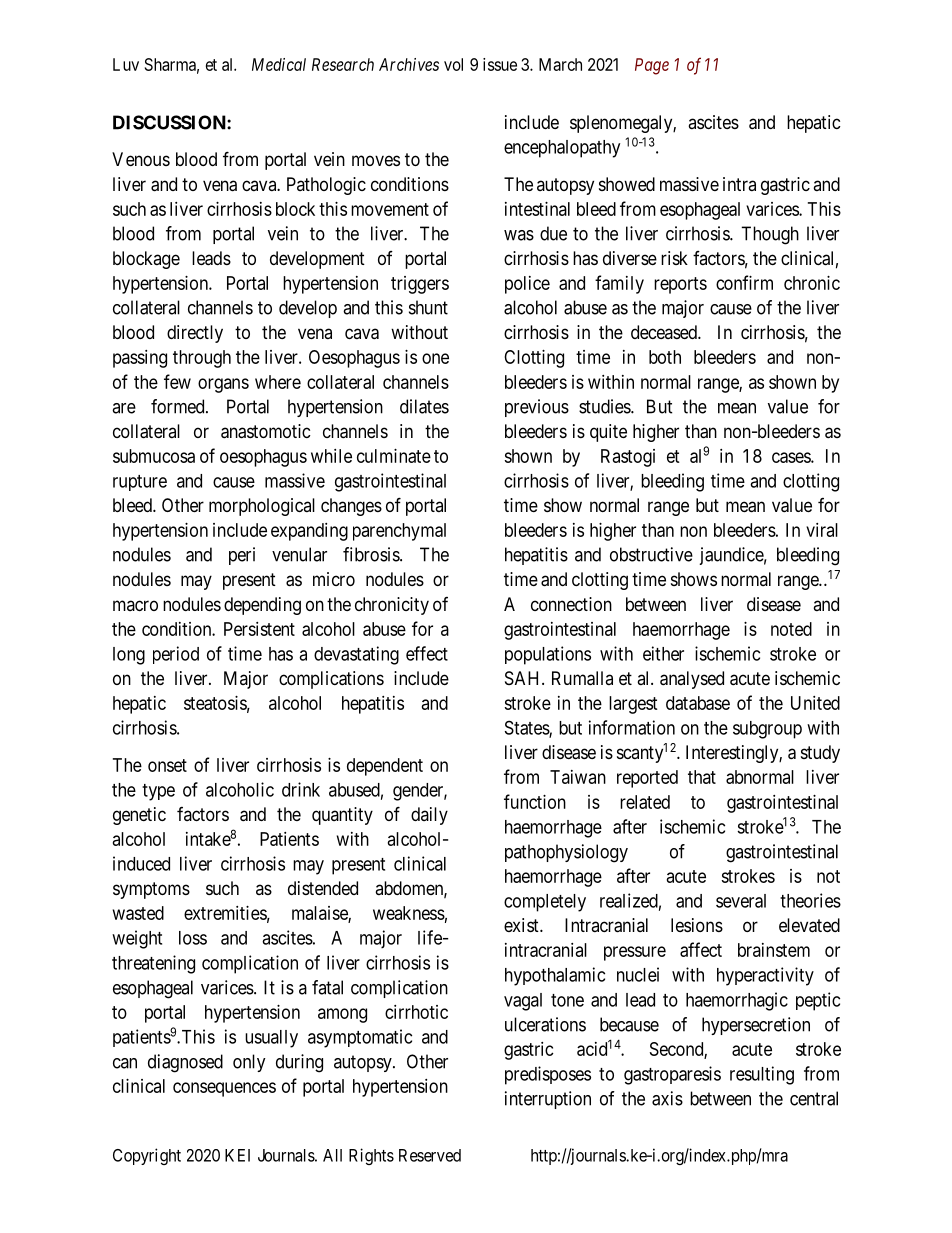 Image resolution: width=952 pixels, height=1233 pixels. I want to click on onset, so click(167, 765).
